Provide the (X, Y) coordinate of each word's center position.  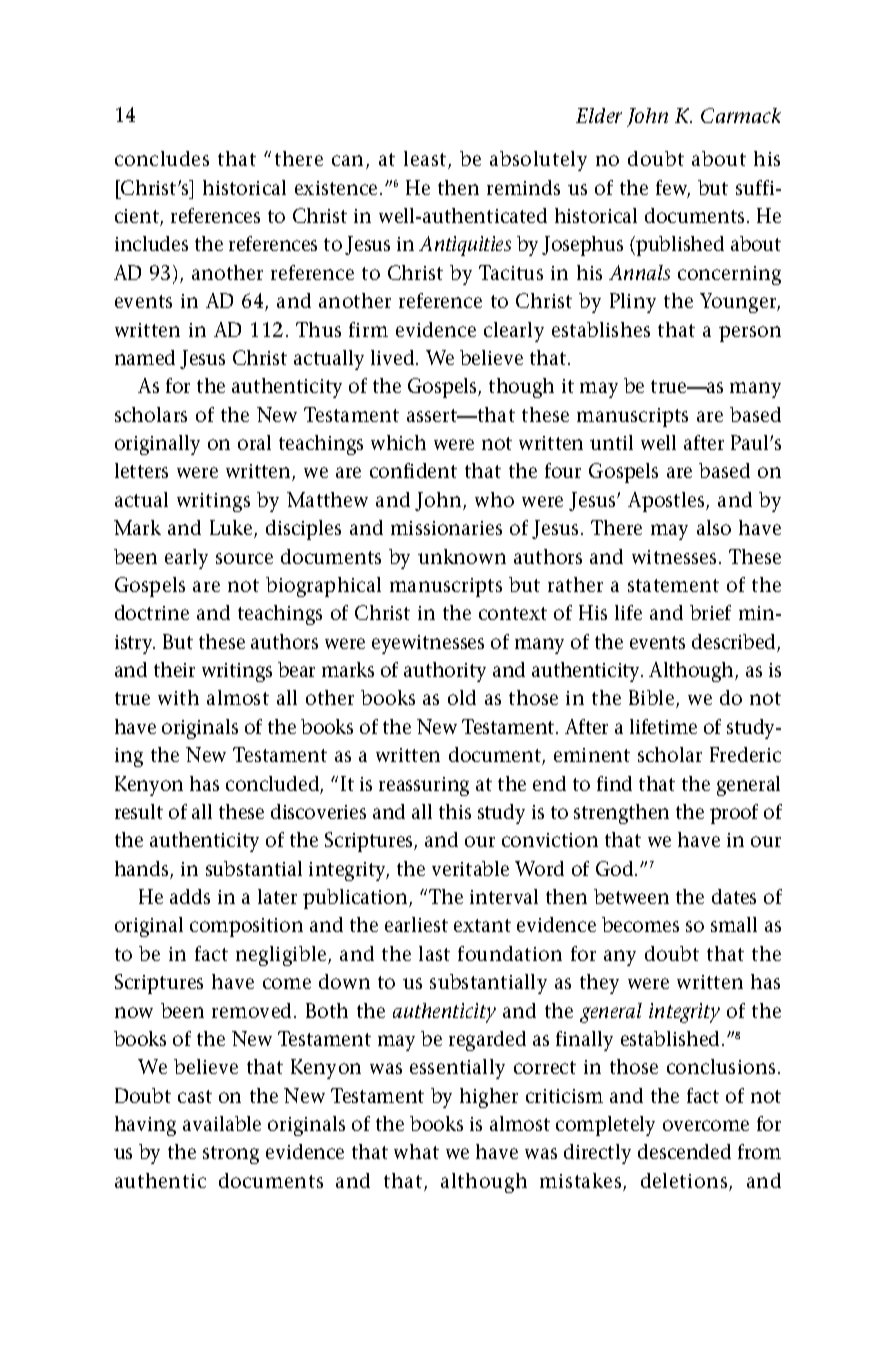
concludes (162, 158)
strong (231, 1155)
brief (710, 612)
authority (445, 672)
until (611, 442)
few (673, 189)
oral (254, 442)
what (416, 1151)
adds (190, 896)
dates (734, 896)
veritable (470, 868)
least (426, 160)
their (174, 669)
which (398, 442)
